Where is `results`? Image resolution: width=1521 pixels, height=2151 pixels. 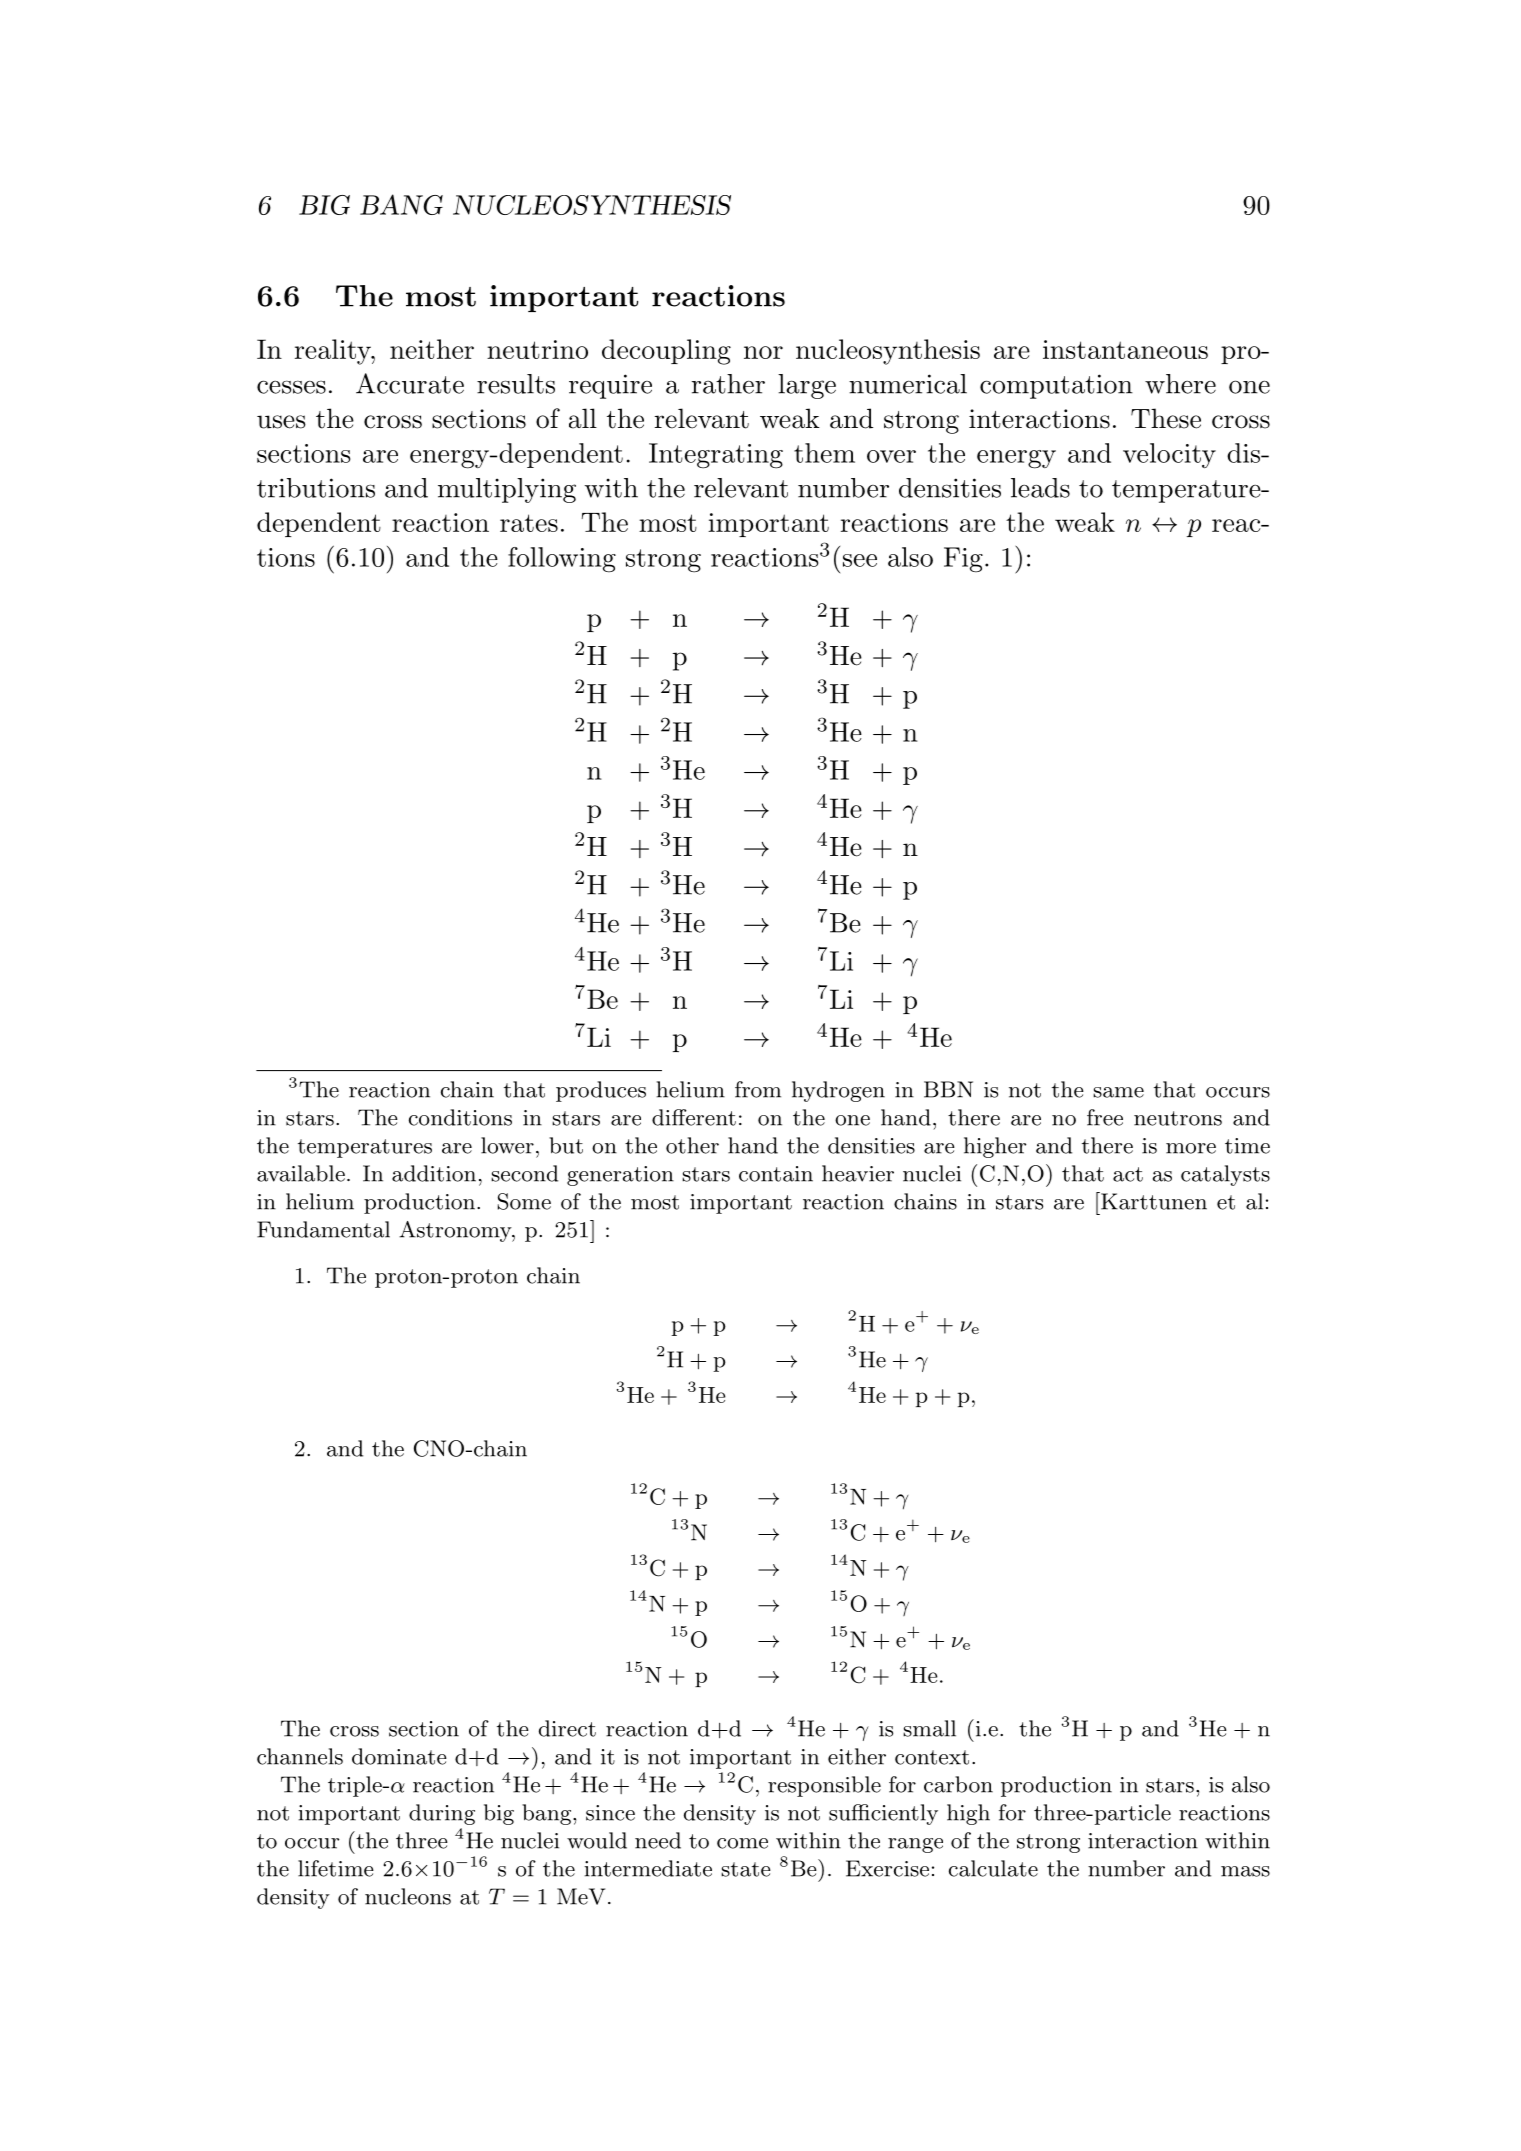 results is located at coordinates (516, 384).
